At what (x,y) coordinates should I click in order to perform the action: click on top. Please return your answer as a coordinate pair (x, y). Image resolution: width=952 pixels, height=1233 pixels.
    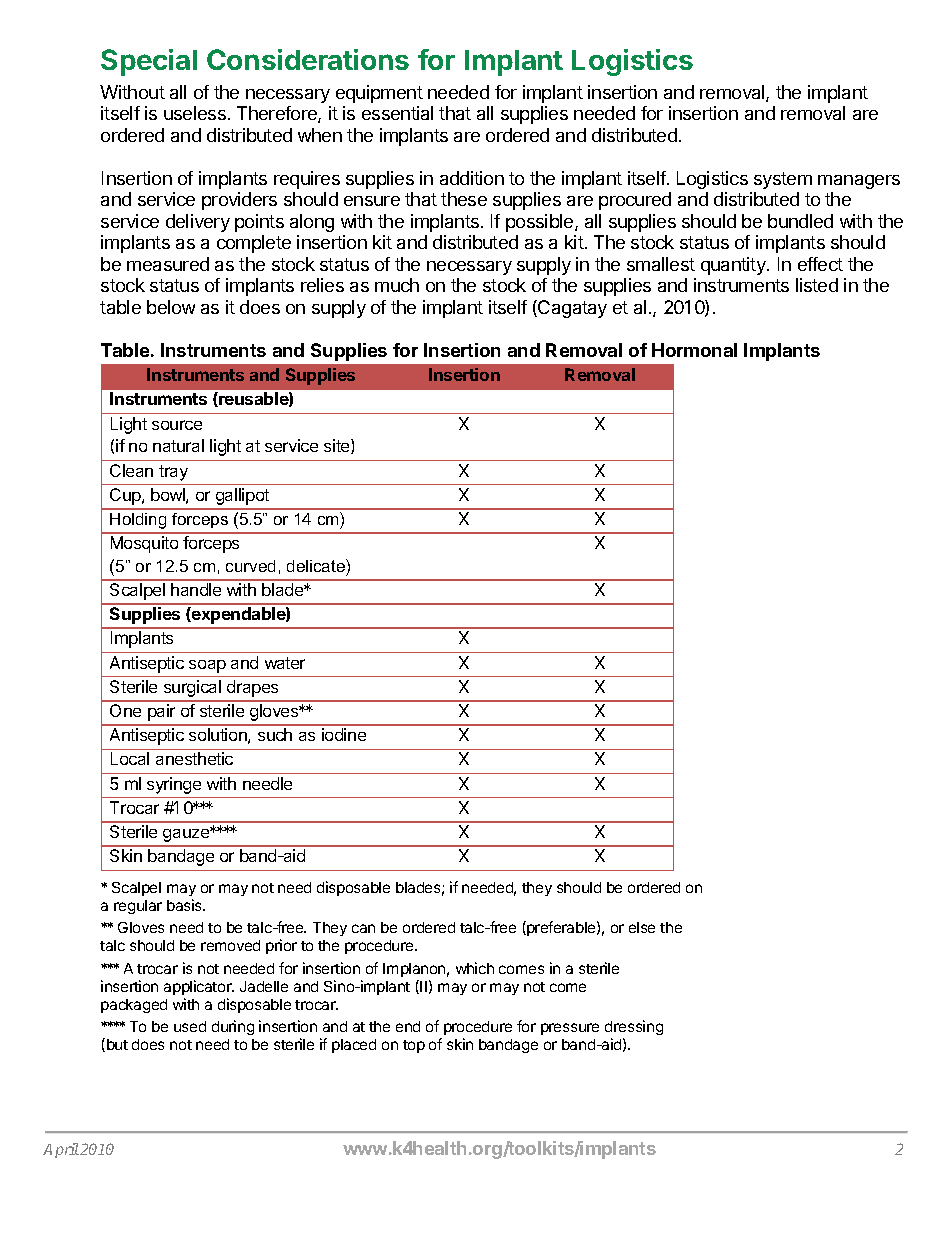
    Looking at the image, I should click on (414, 1046).
